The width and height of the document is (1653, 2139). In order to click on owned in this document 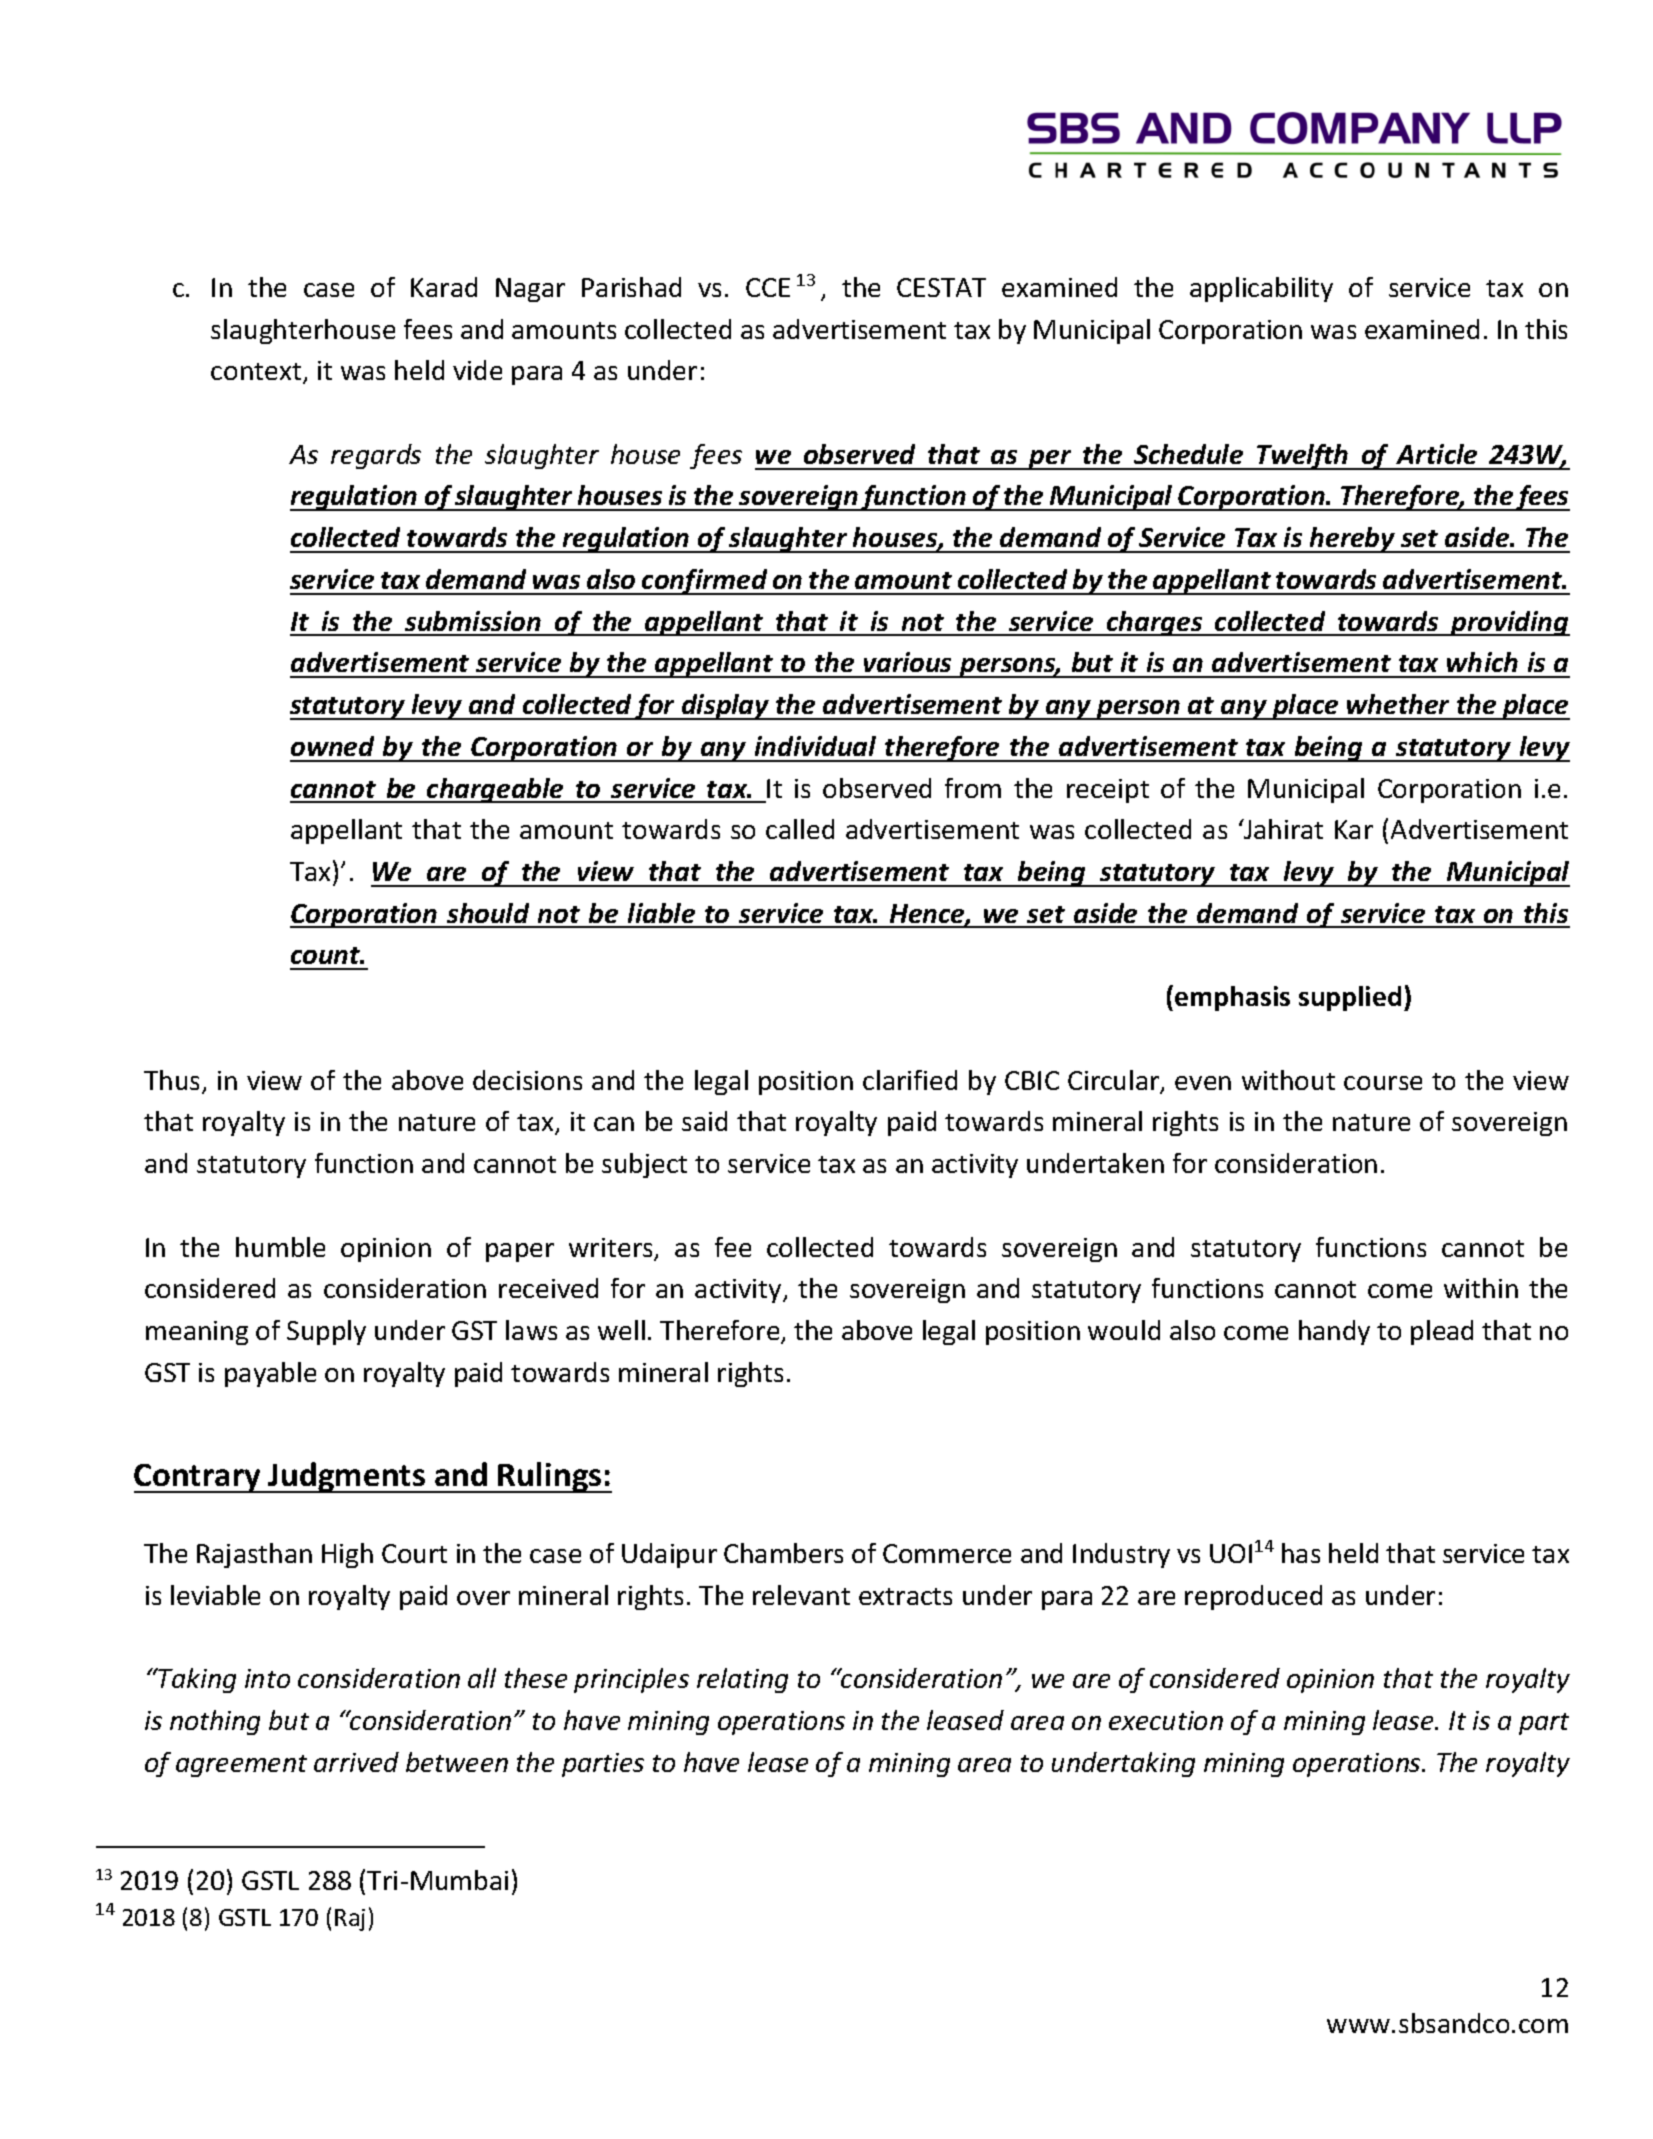, I will do `click(332, 746)`.
